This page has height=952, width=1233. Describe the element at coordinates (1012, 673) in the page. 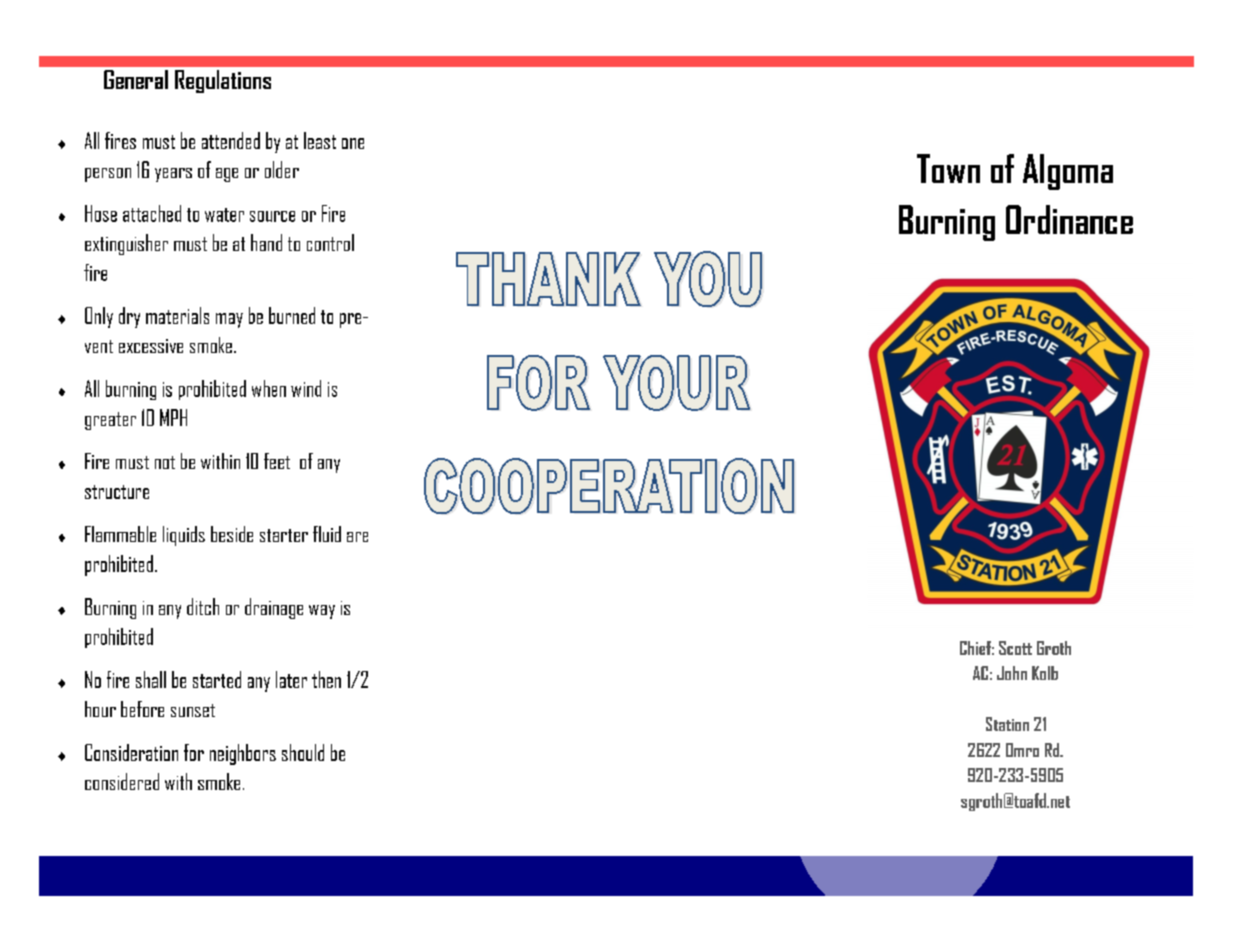

I see `John` at that location.
